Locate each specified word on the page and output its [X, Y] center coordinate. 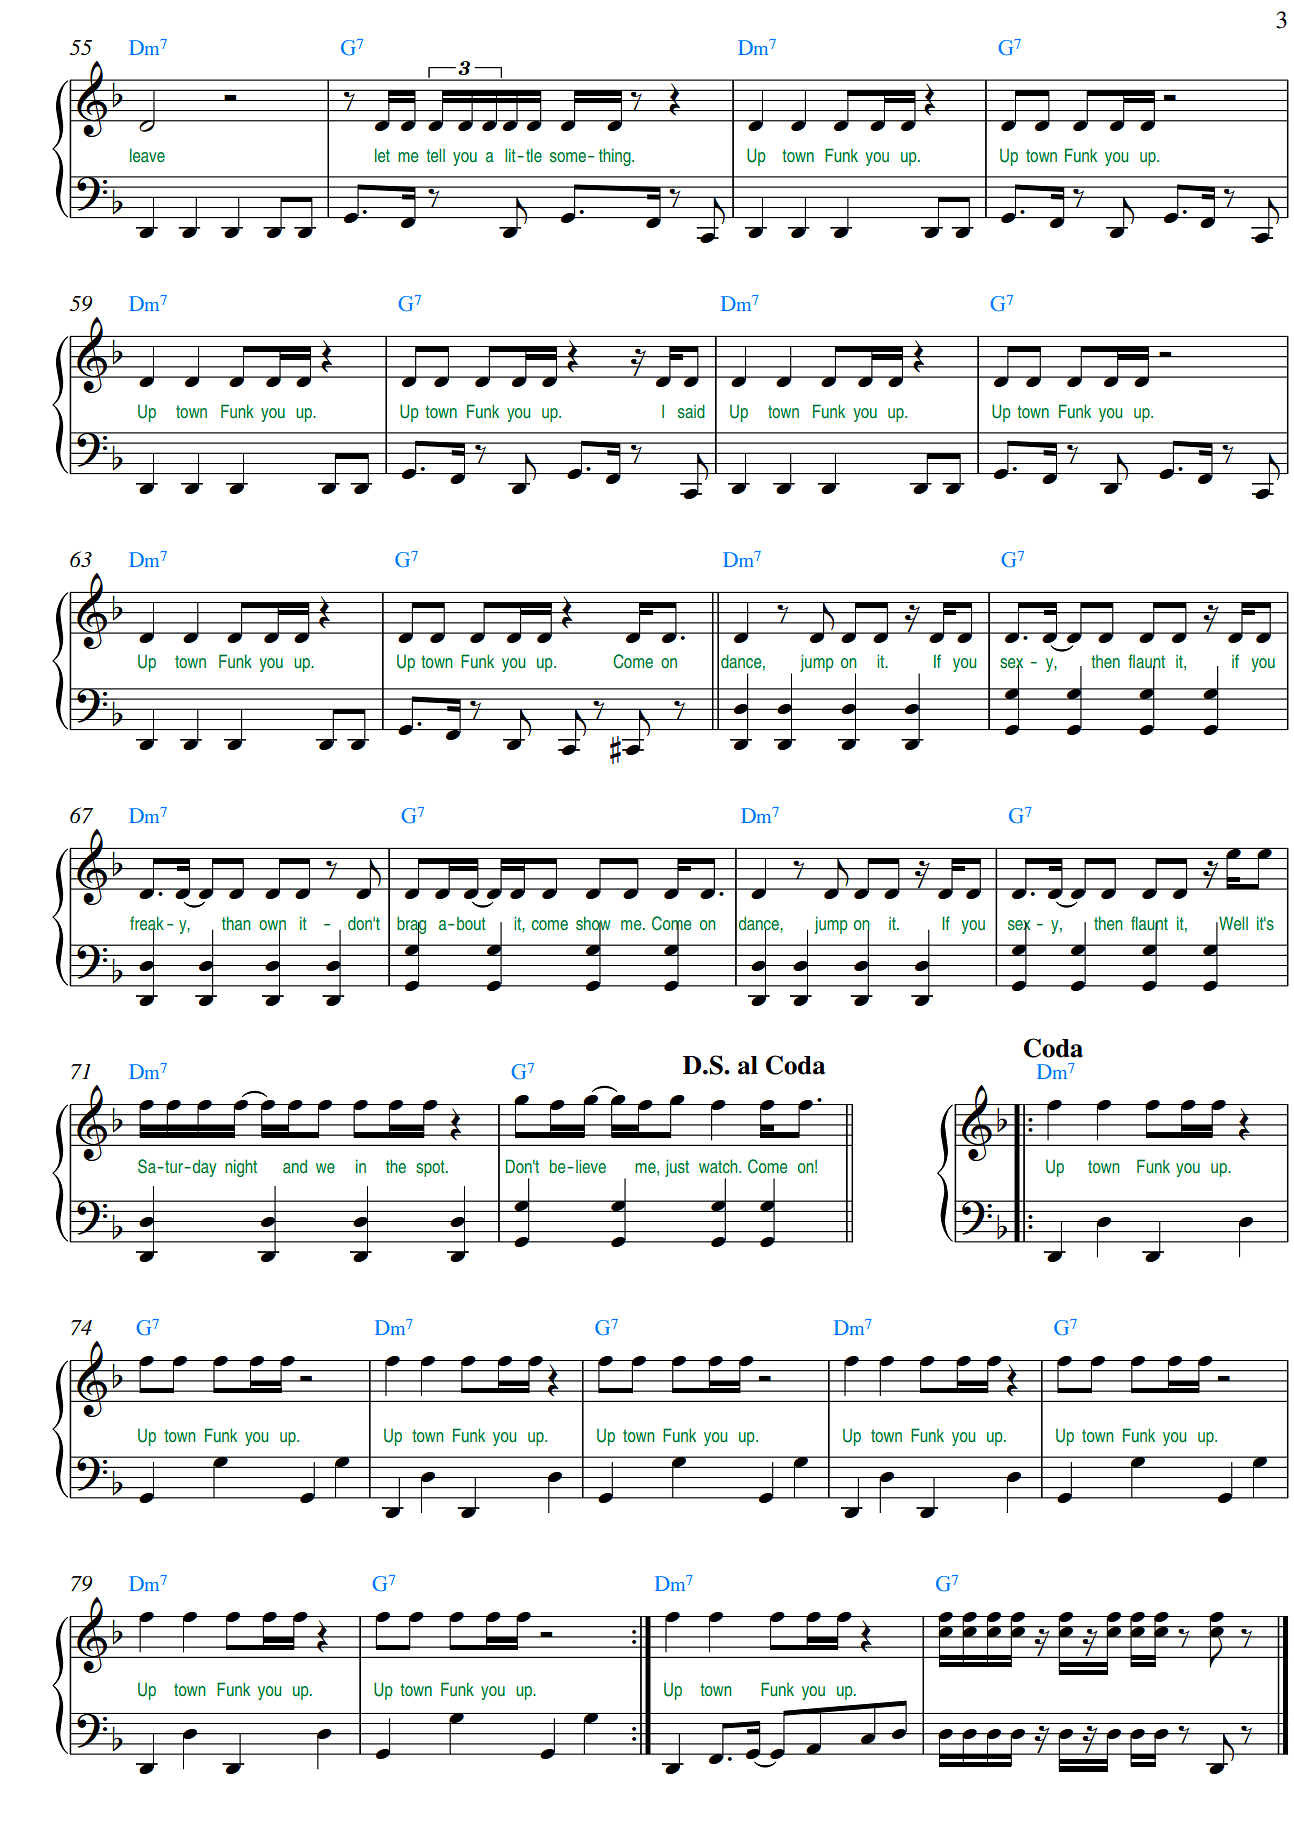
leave [147, 155]
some [569, 157]
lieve [591, 1166]
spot [431, 1168]
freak [147, 924]
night [241, 1168]
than [236, 923]
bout [471, 923]
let [382, 155]
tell [435, 155]
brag [411, 926]
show [593, 924]
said [691, 411]
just [677, 1168]
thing [616, 157]
